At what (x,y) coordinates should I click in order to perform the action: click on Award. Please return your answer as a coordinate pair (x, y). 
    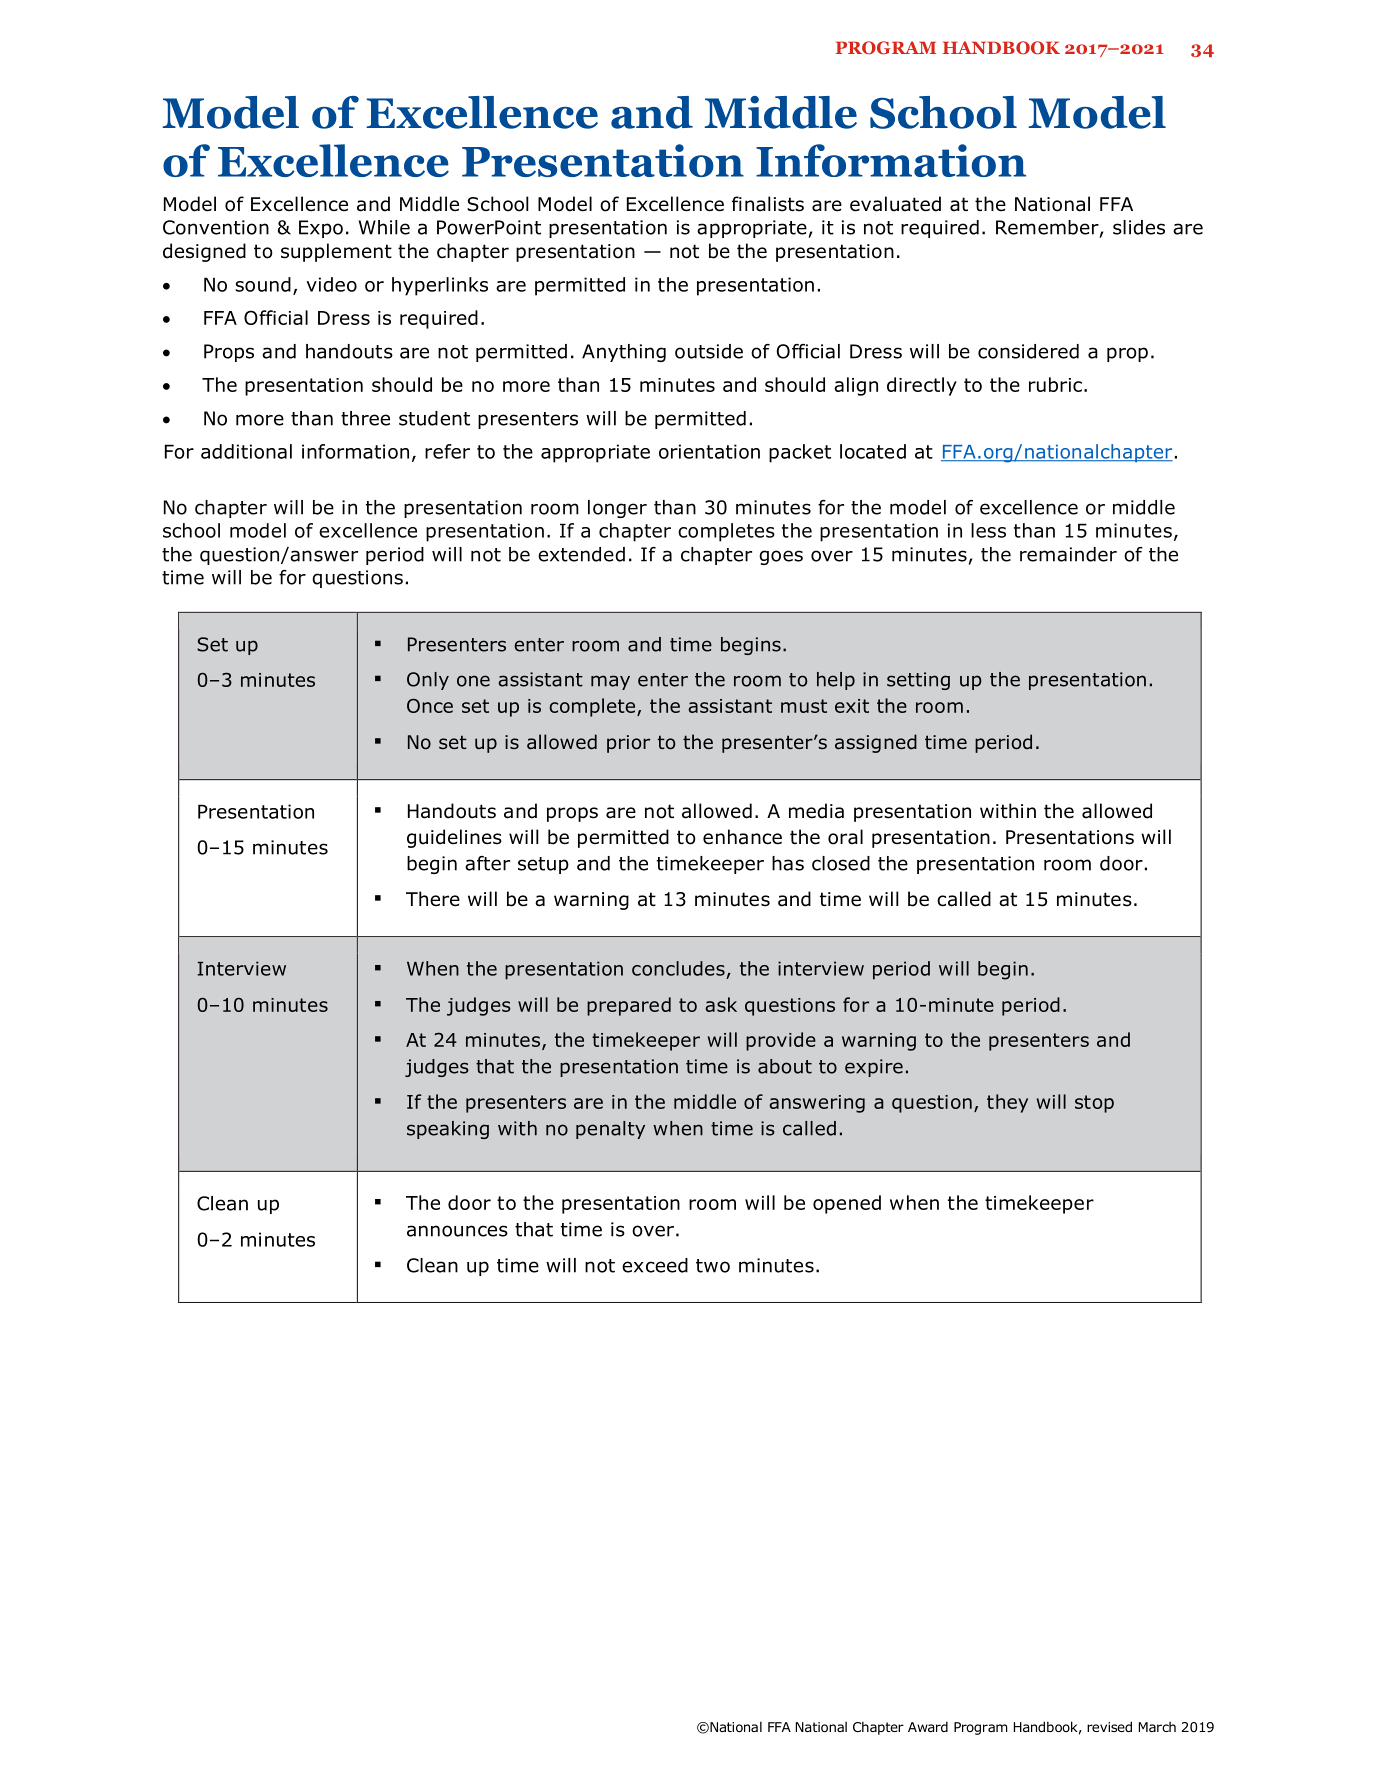
    Looking at the image, I should click on (928, 1726).
